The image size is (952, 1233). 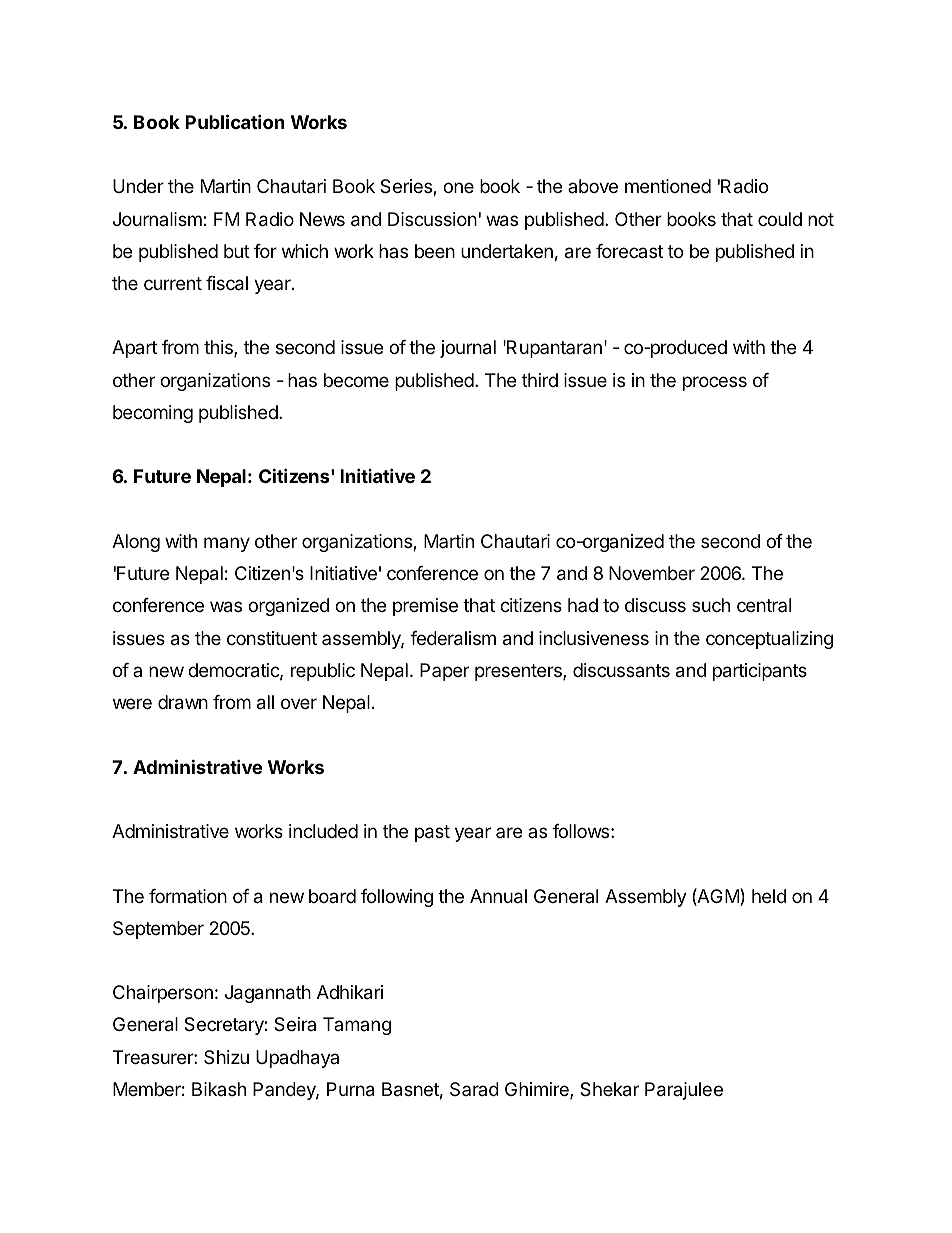 I want to click on Publication, so click(x=235, y=121).
